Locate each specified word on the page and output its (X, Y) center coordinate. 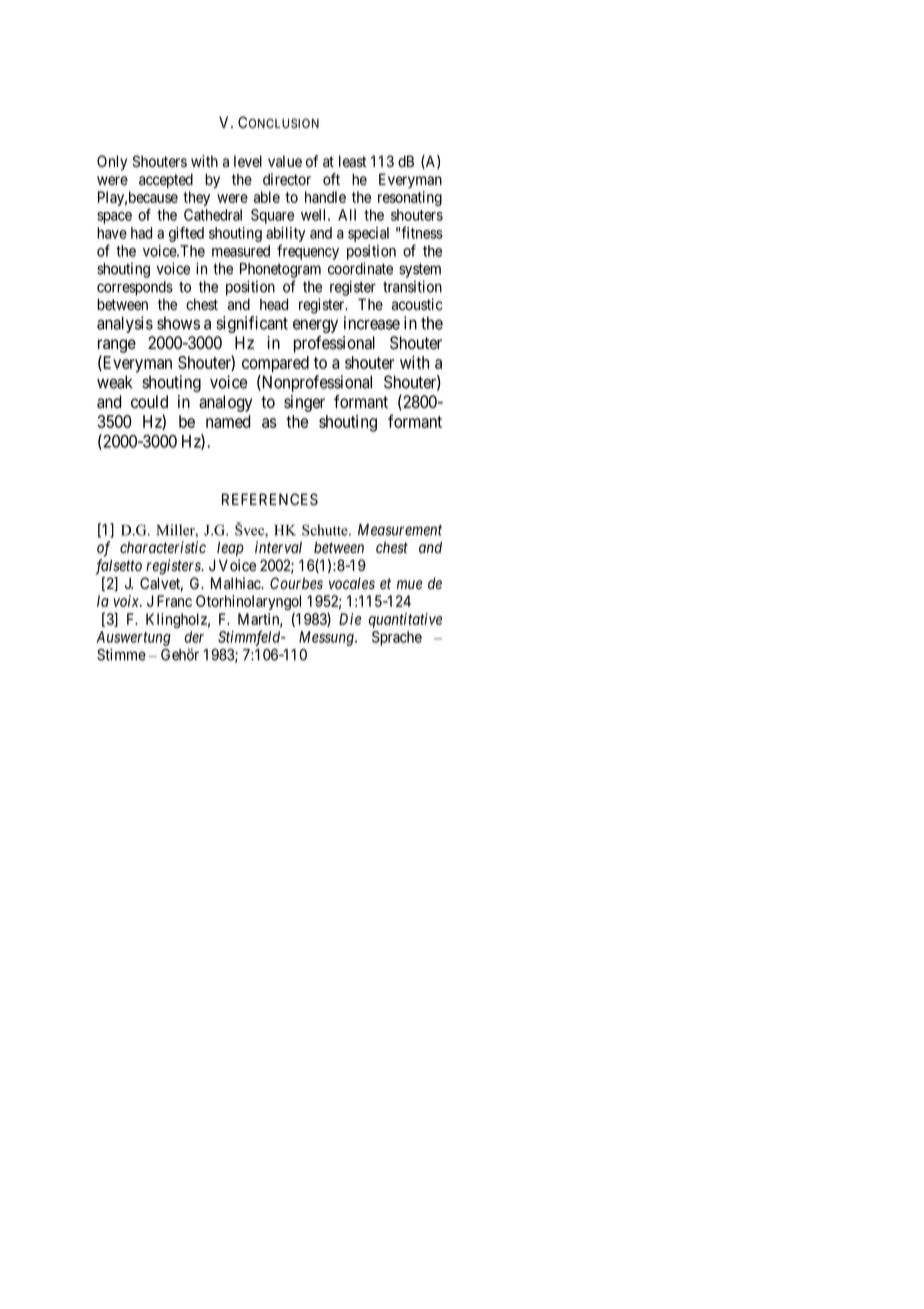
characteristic (163, 547)
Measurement (400, 530)
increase (372, 323)
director (287, 179)
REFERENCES (270, 499)
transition (412, 286)
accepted (166, 180)
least (352, 161)
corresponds (135, 288)
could (149, 402)
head (274, 304)
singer (304, 403)
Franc (174, 601)
